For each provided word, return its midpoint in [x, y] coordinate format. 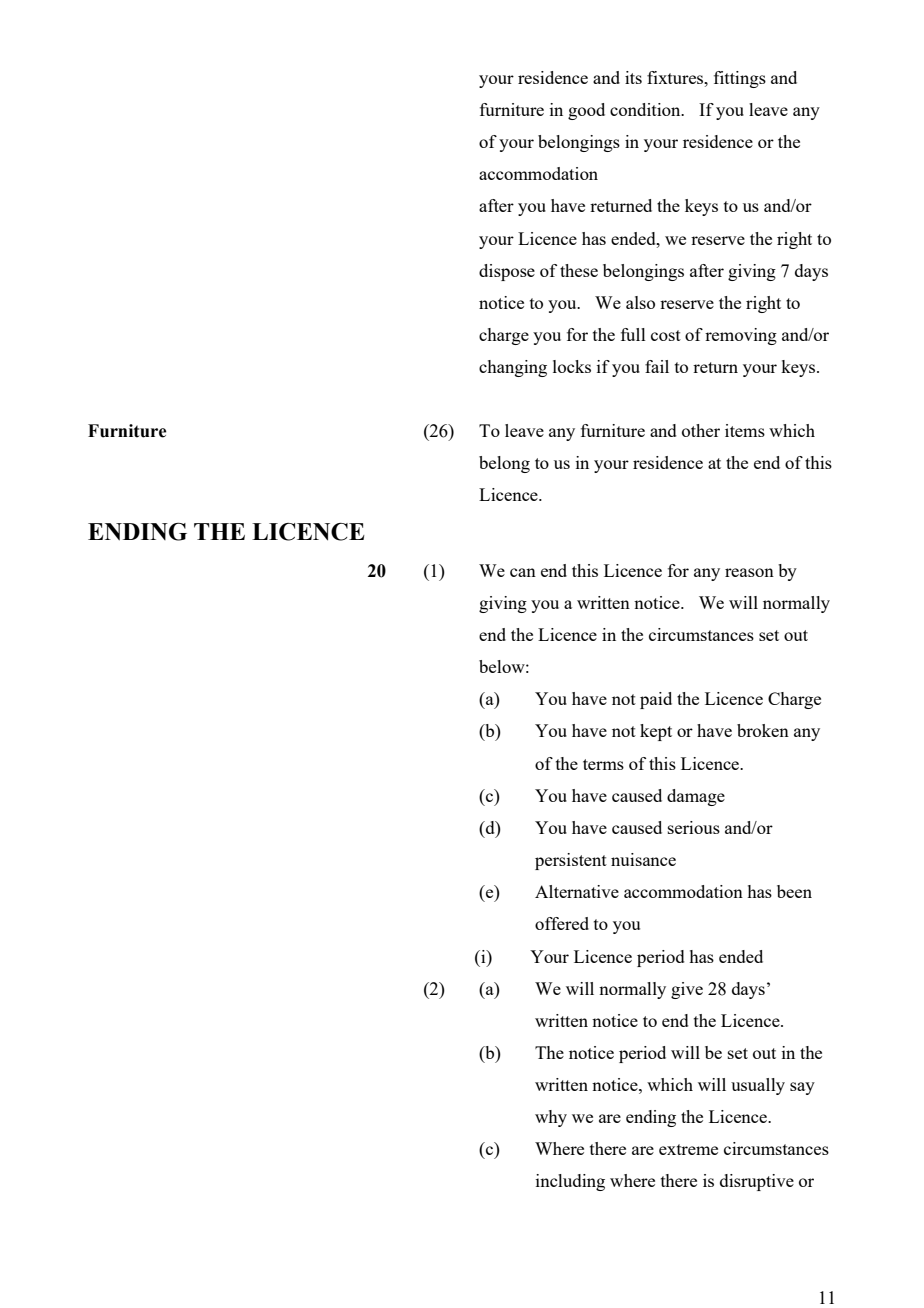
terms [603, 764]
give [687, 990]
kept [656, 732]
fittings [740, 79]
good [586, 111]
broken [763, 730]
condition [646, 109]
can [523, 572]
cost [666, 335]
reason [749, 572]
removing [741, 336]
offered [562, 923]
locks [572, 366]
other [701, 430]
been [794, 891]
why [551, 1118]
